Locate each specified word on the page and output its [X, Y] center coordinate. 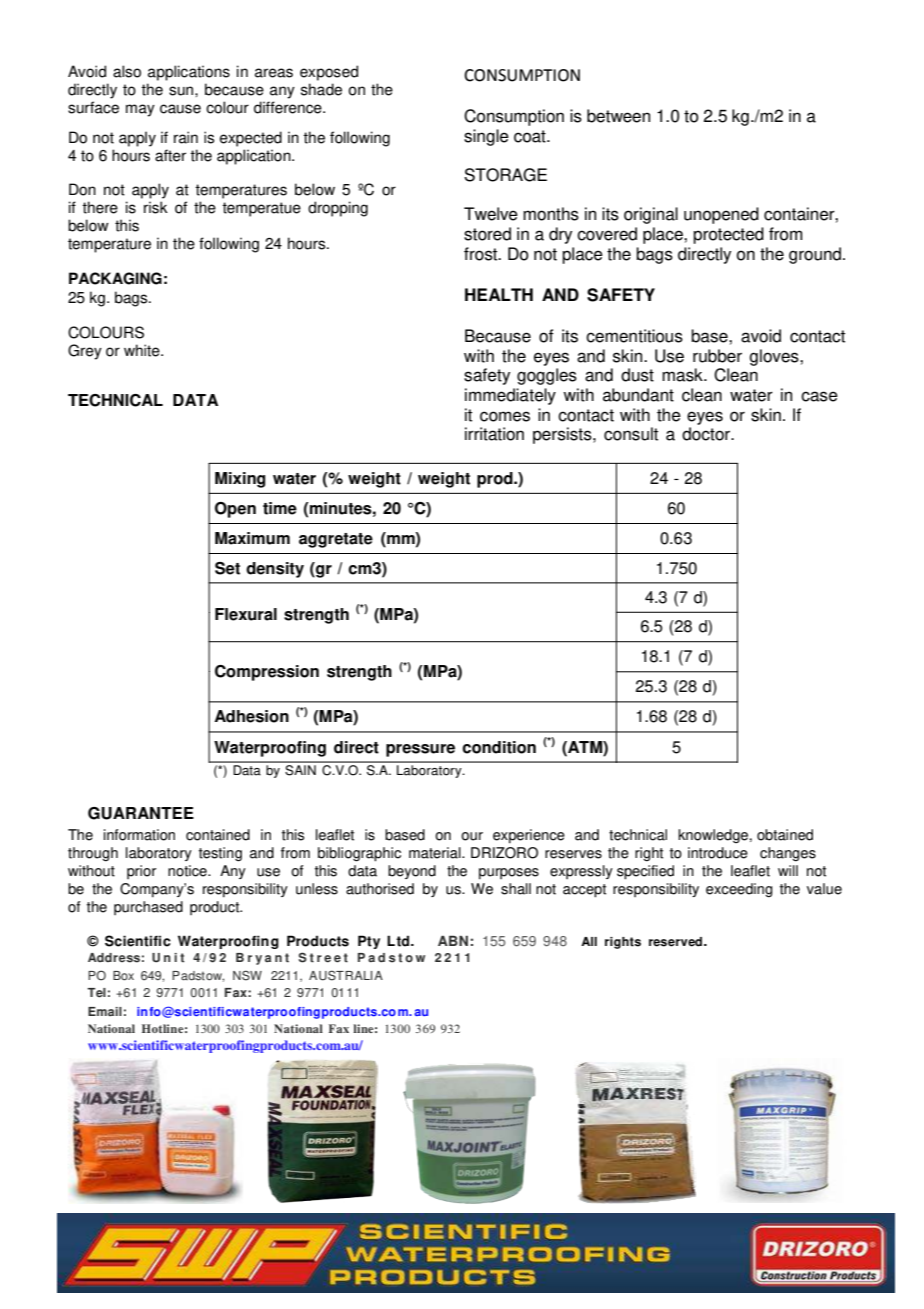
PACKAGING [115, 278]
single [486, 137]
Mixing [240, 480]
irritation [494, 434]
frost [482, 254]
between [618, 116]
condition [499, 747]
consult [631, 434]
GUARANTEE [141, 813]
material [436, 853]
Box [123, 976]
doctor [707, 434]
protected [728, 235]
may [140, 110]
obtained [785, 835]
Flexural [246, 614]
